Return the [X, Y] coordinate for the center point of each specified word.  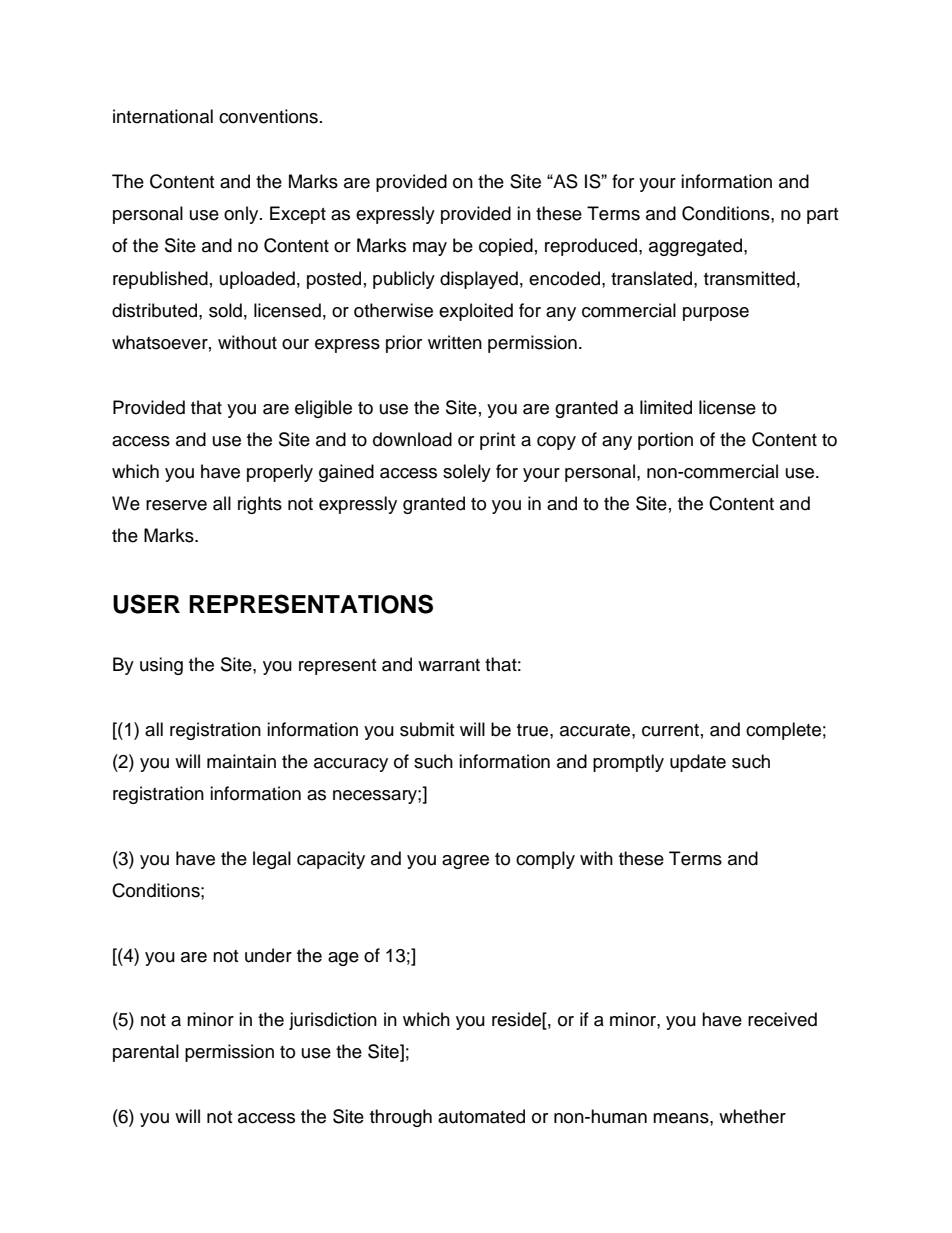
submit [427, 729]
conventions [268, 116]
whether [752, 1116]
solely [467, 473]
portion [665, 441]
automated [481, 1116]
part [822, 216]
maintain [241, 761]
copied [506, 247]
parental [146, 1053]
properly [280, 473]
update [698, 763]
